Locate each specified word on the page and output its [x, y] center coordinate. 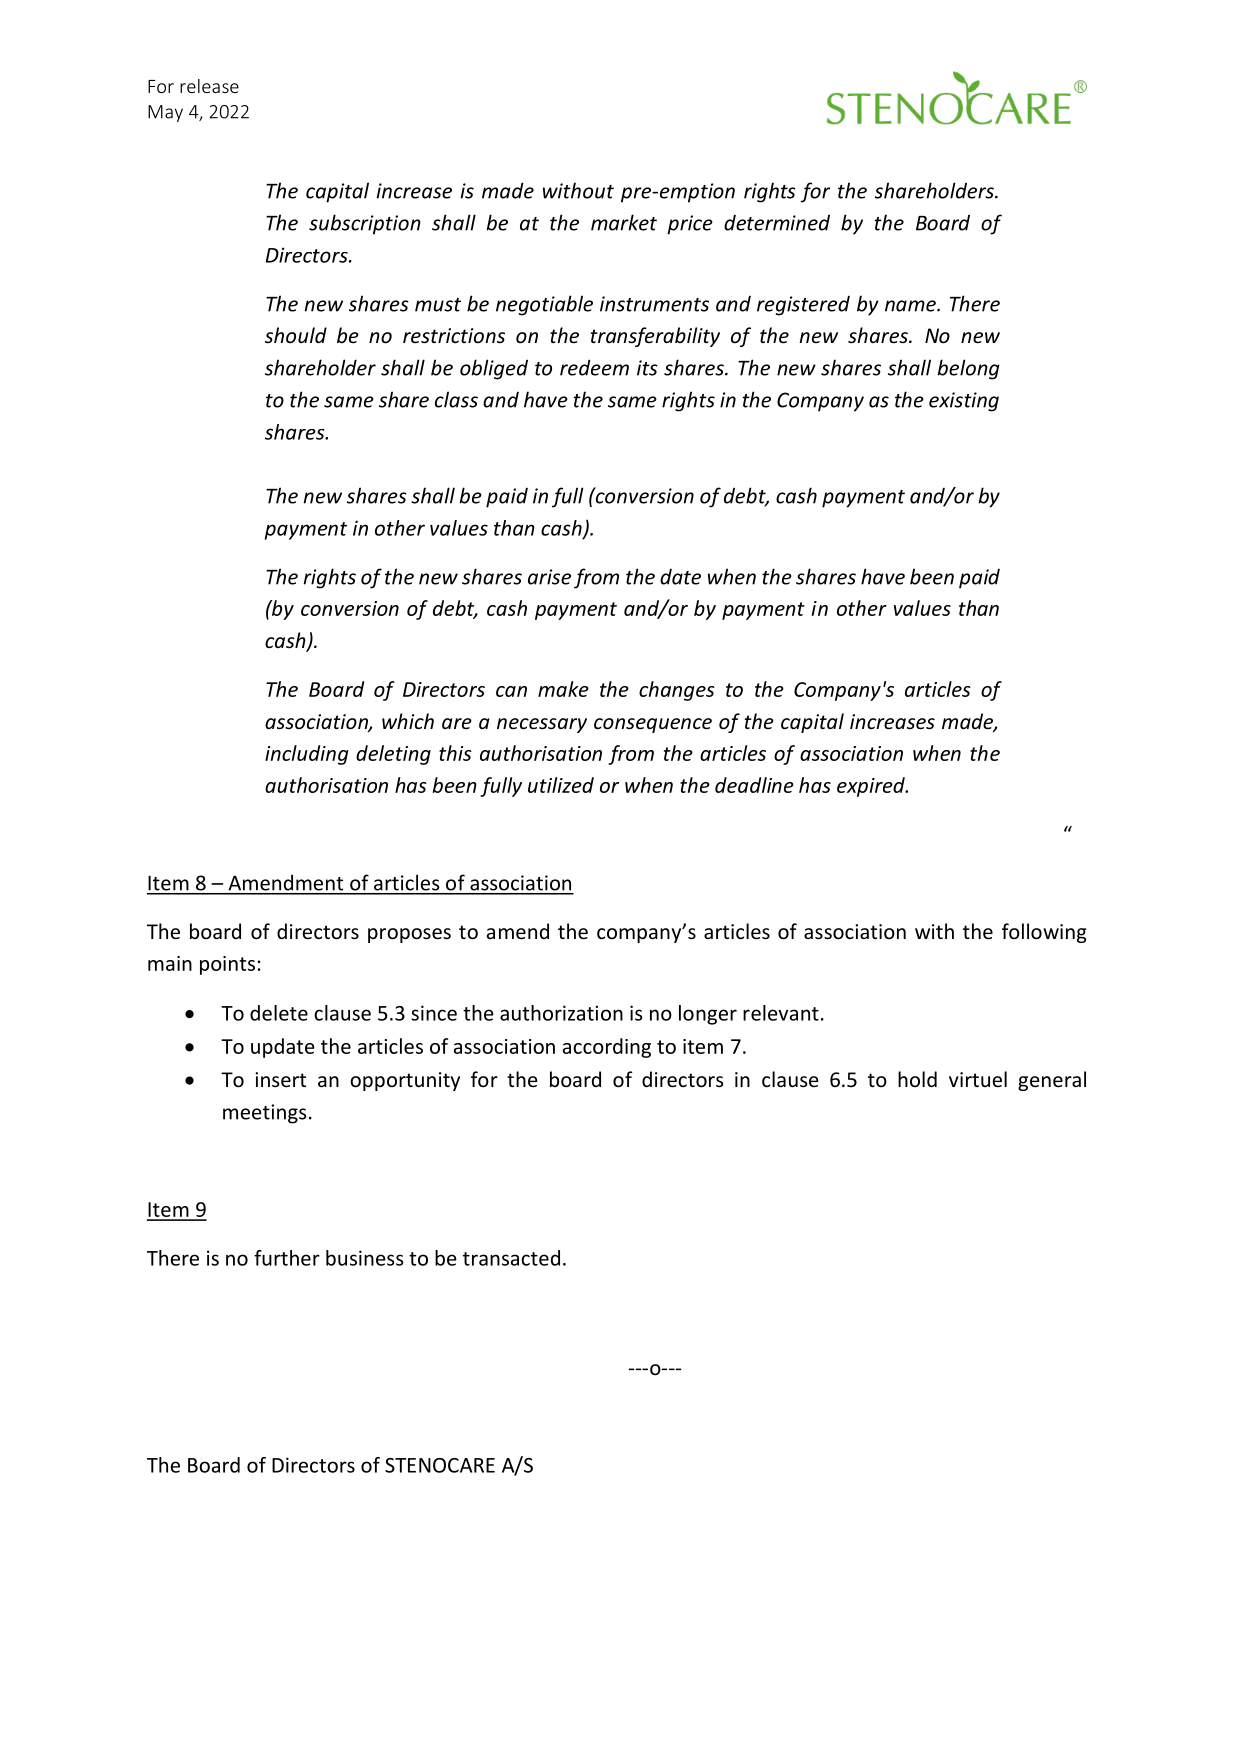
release [209, 86]
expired [872, 787]
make [563, 689]
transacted [511, 1258]
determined [777, 223]
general [1052, 1081]
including [307, 755]
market [624, 222]
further [287, 1258]
